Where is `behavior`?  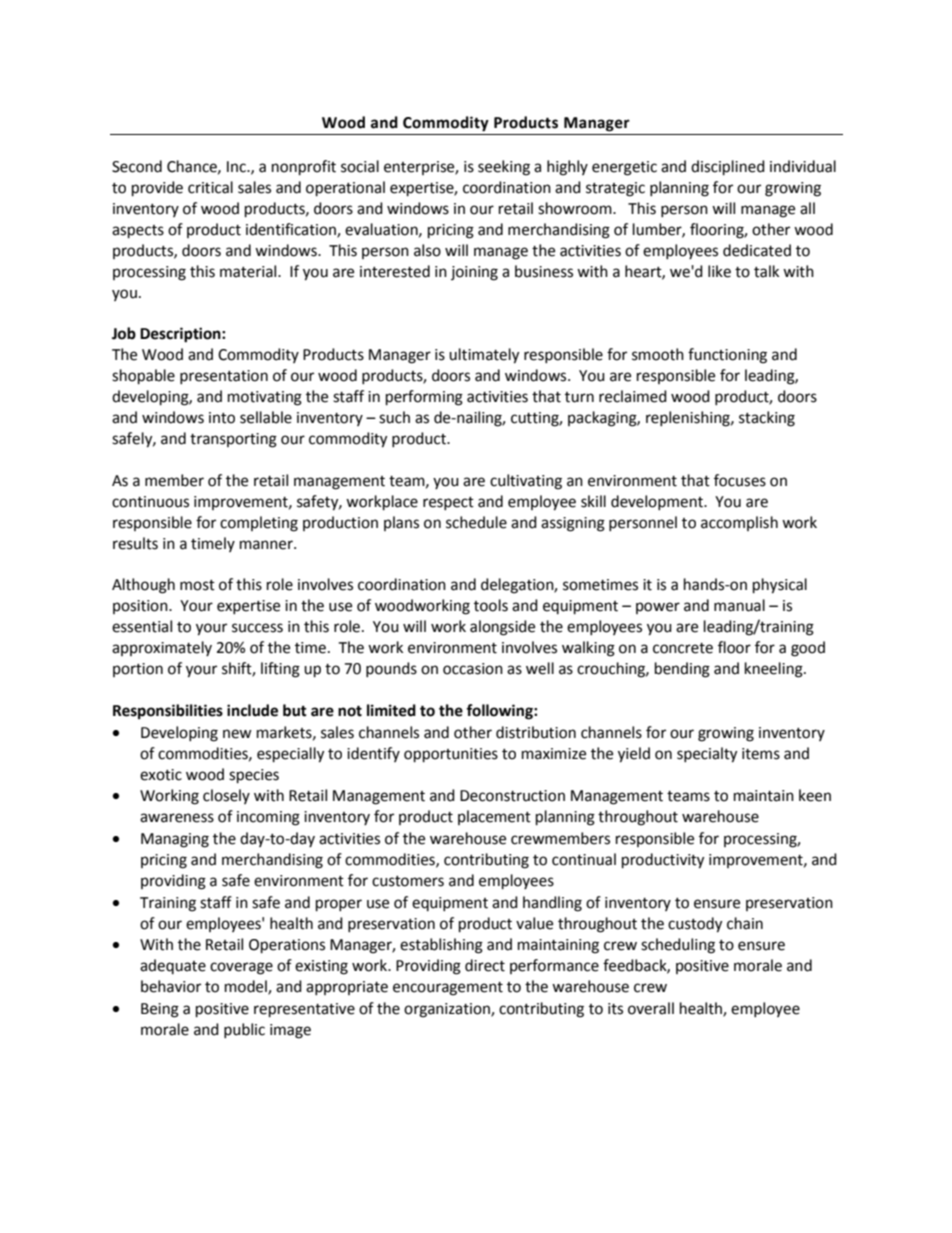
behavior is located at coordinates (171, 986).
